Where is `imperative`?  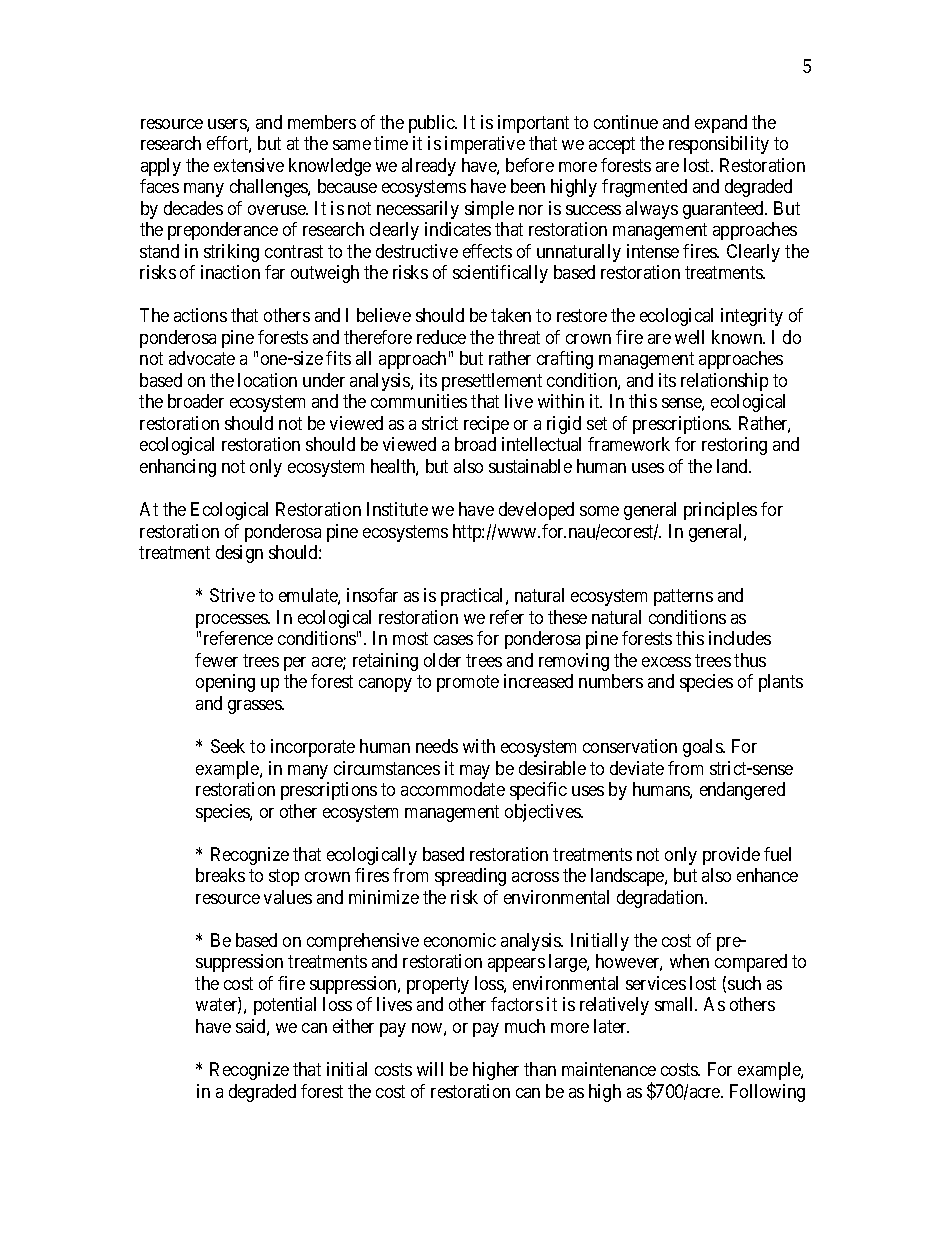 imperative is located at coordinates (485, 145).
